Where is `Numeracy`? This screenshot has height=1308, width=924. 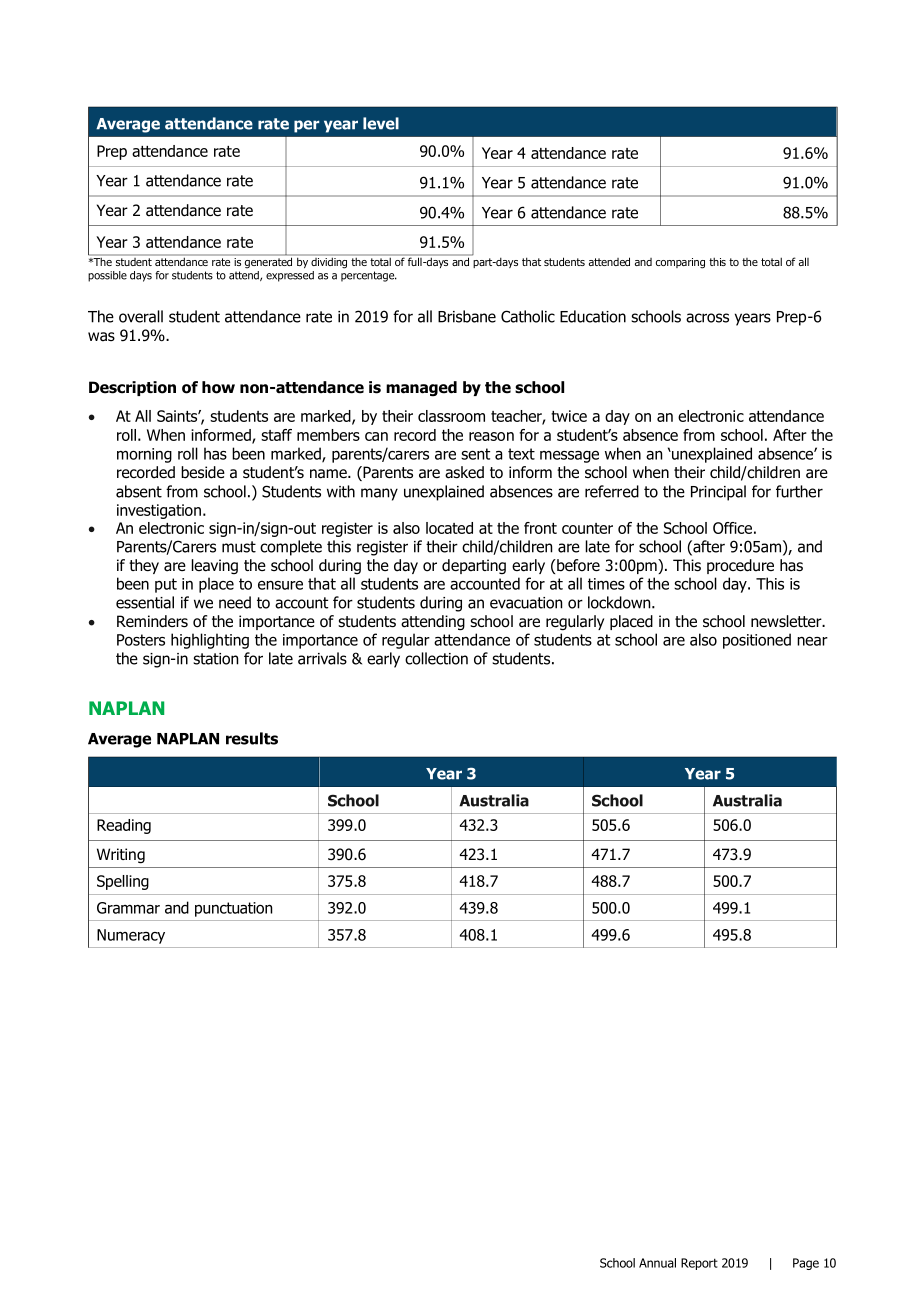 Numeracy is located at coordinates (131, 936).
